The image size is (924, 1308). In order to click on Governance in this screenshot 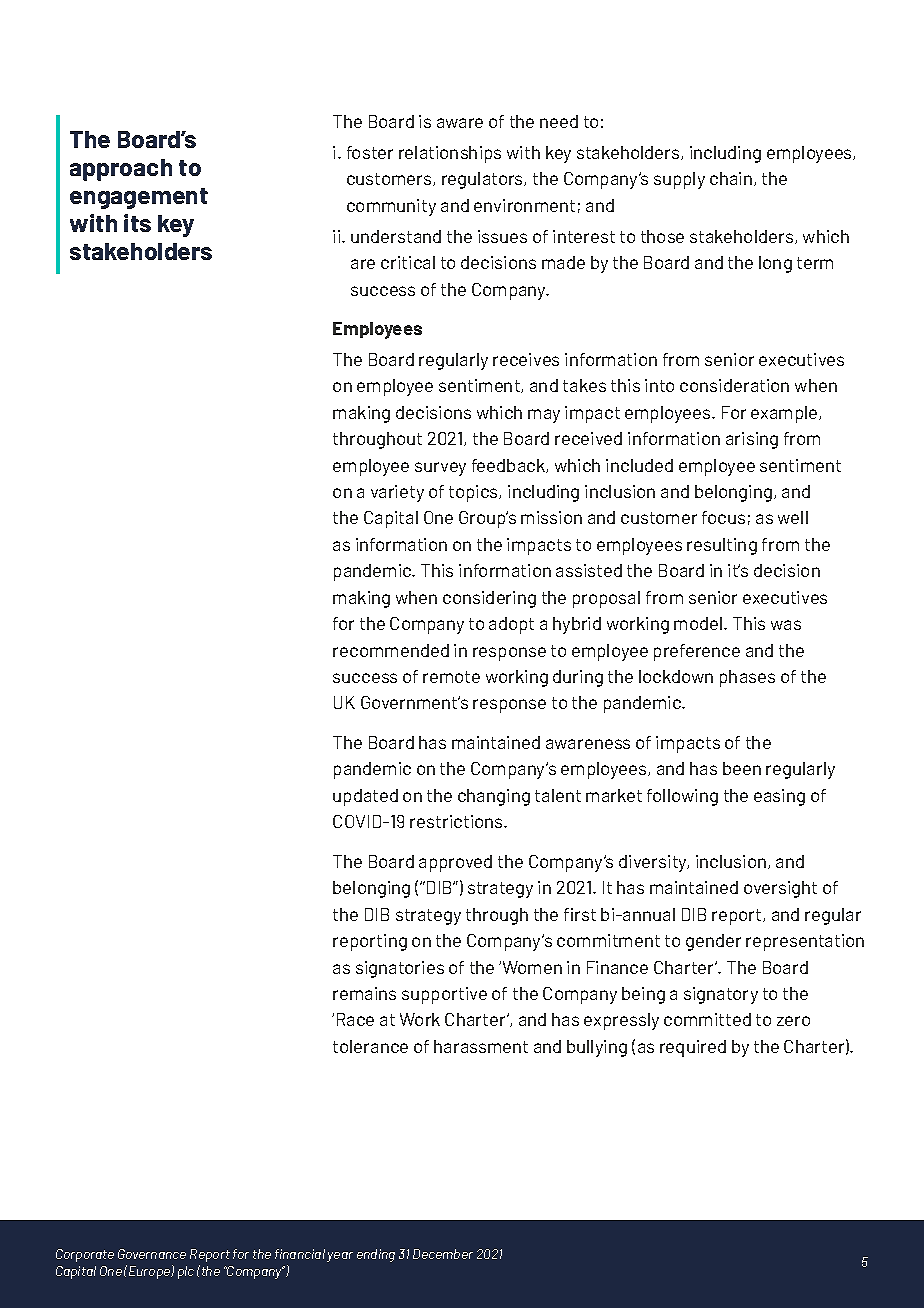, I will do `click(152, 1254)`.
